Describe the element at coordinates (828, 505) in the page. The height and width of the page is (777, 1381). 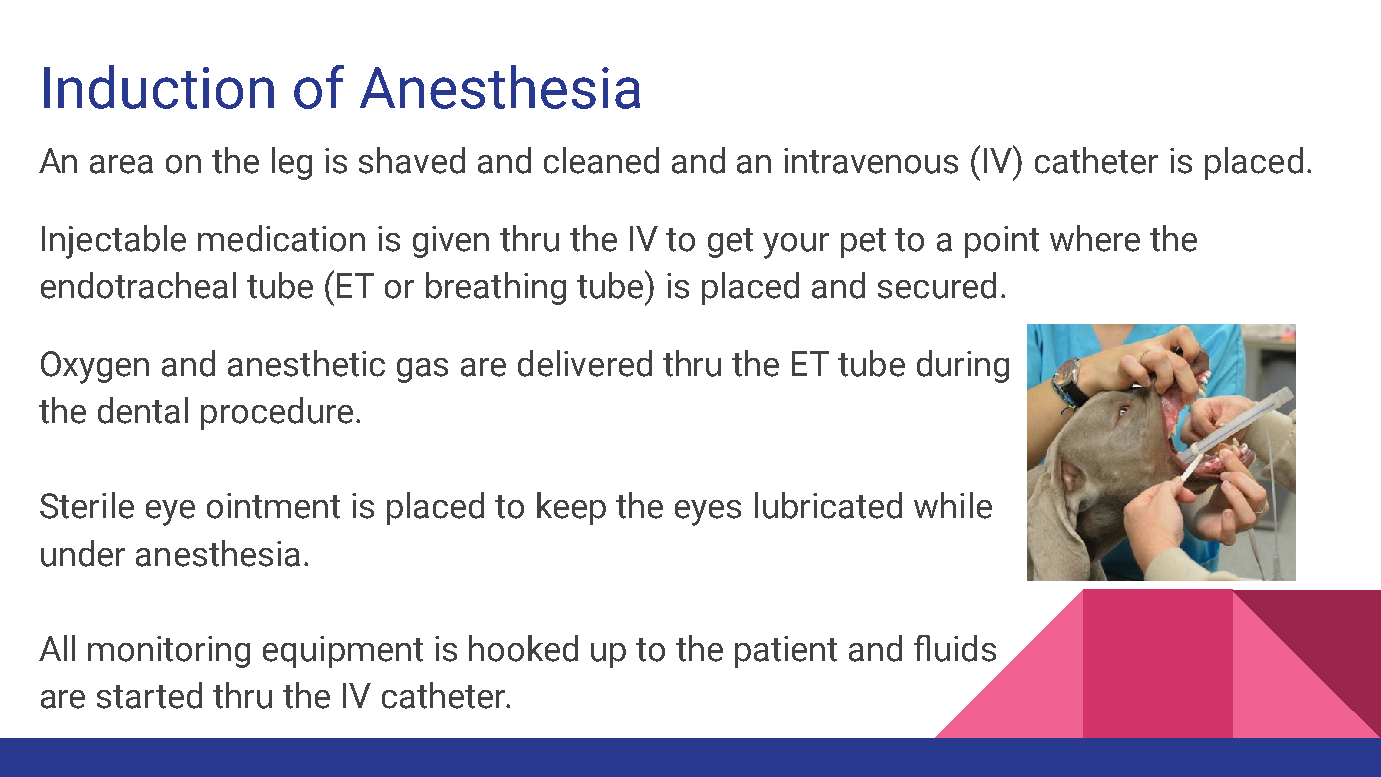
I see `lubricated` at that location.
